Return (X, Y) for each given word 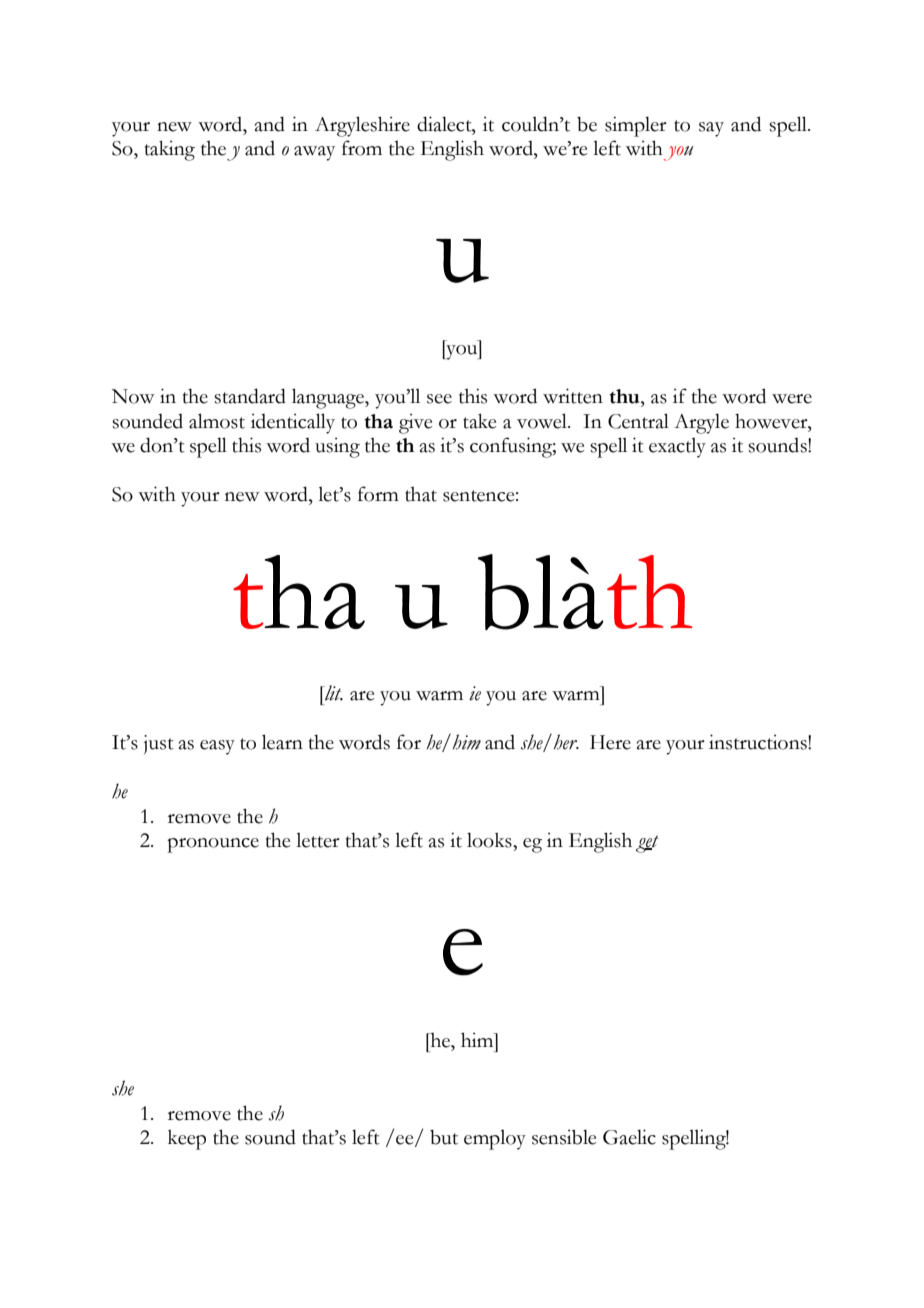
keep (187, 1140)
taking (170, 150)
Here (610, 742)
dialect (445, 124)
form (378, 494)
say (711, 129)
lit (333, 693)
